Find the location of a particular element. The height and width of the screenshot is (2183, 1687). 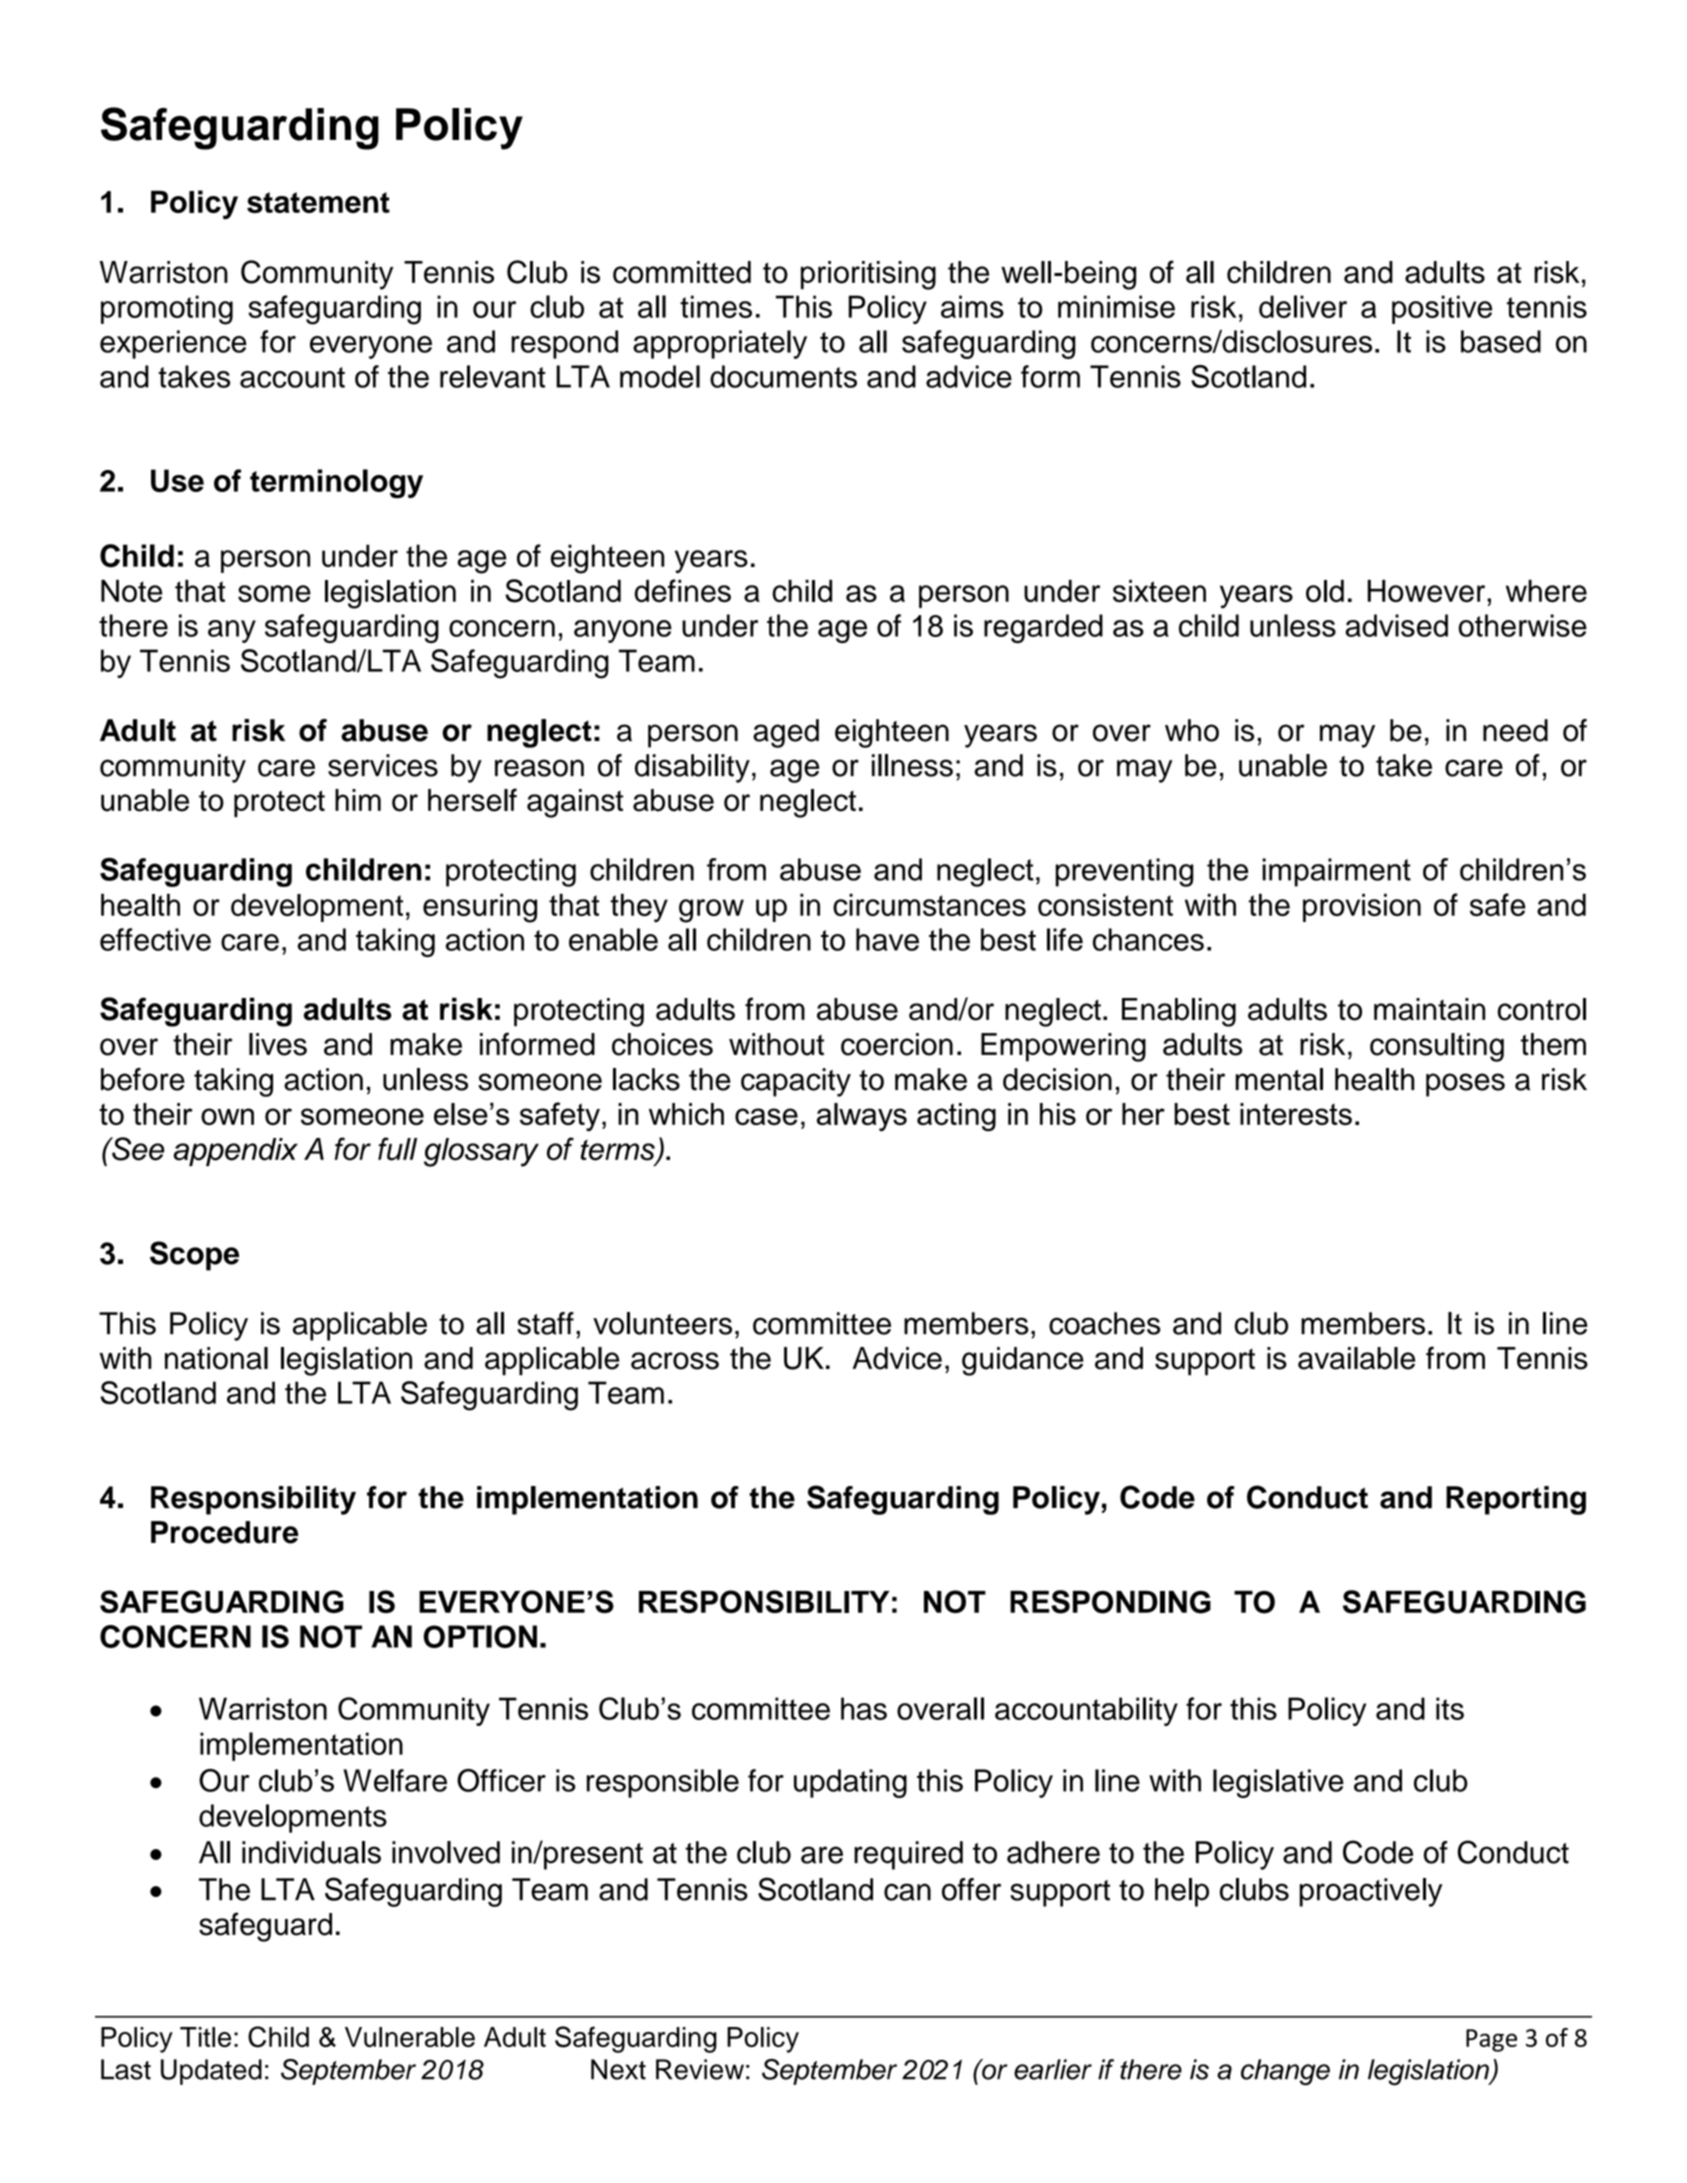

across is located at coordinates (675, 1361).
